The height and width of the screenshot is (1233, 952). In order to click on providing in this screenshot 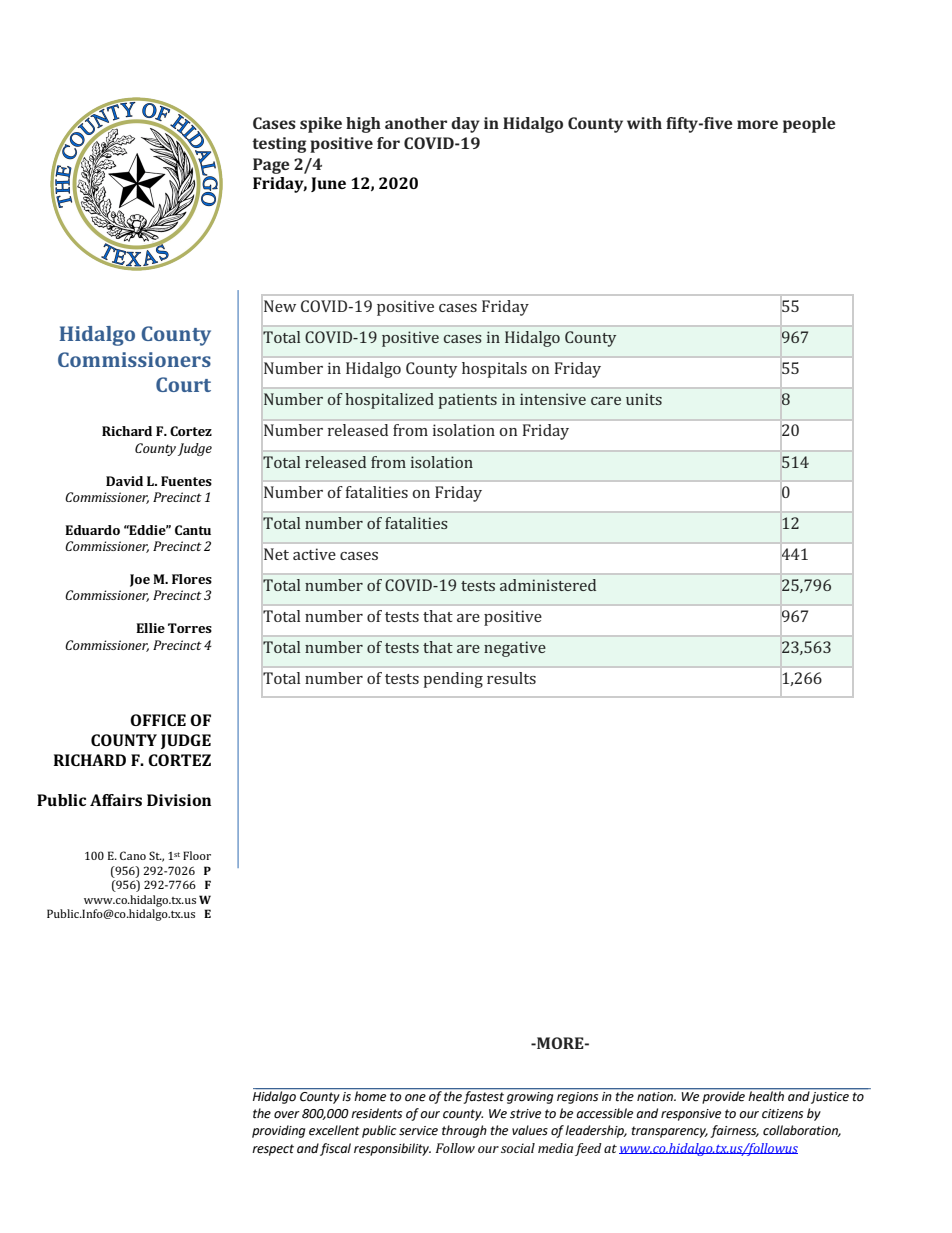, I will do `click(278, 1131)`.
